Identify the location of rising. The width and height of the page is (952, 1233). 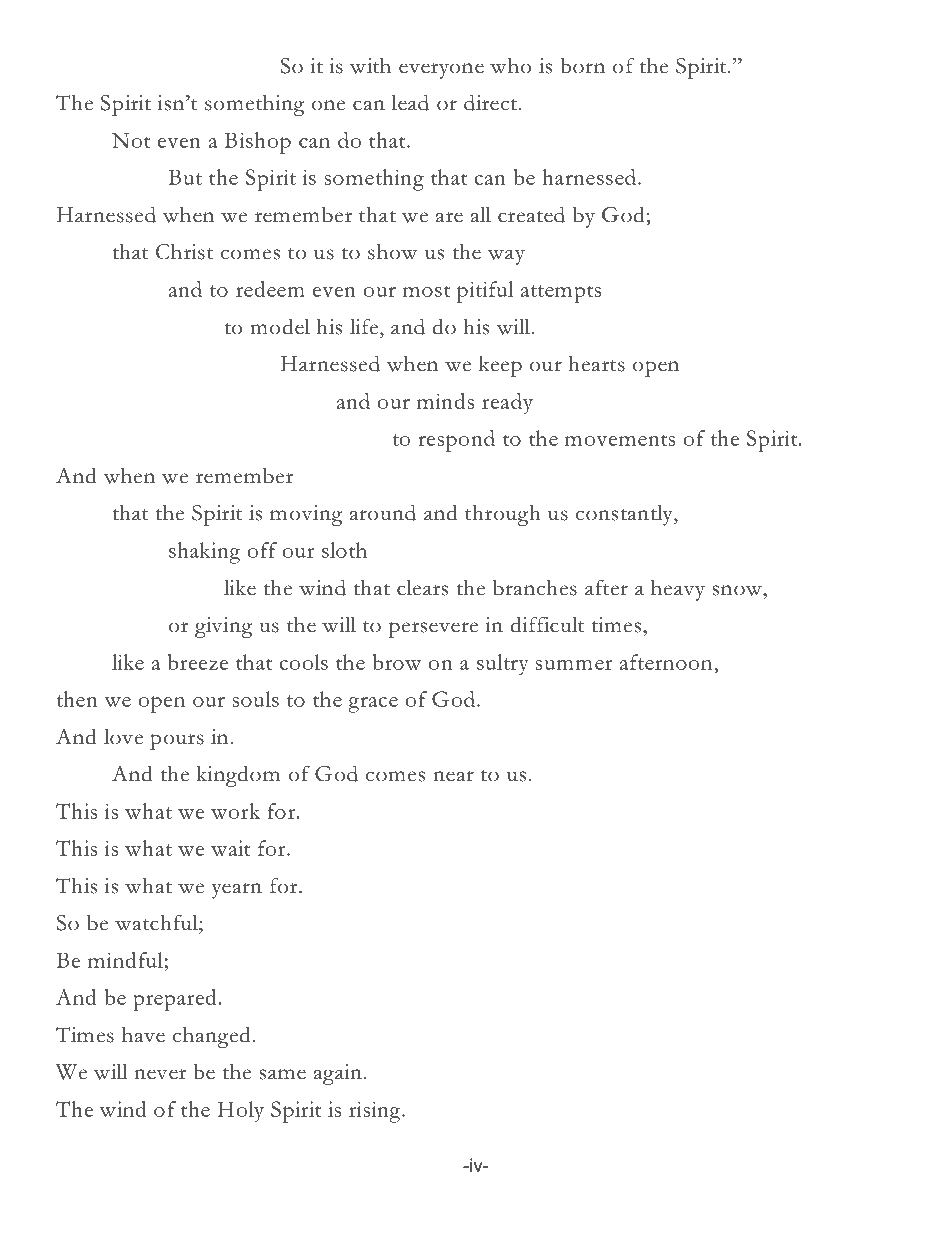
(376, 1112).
